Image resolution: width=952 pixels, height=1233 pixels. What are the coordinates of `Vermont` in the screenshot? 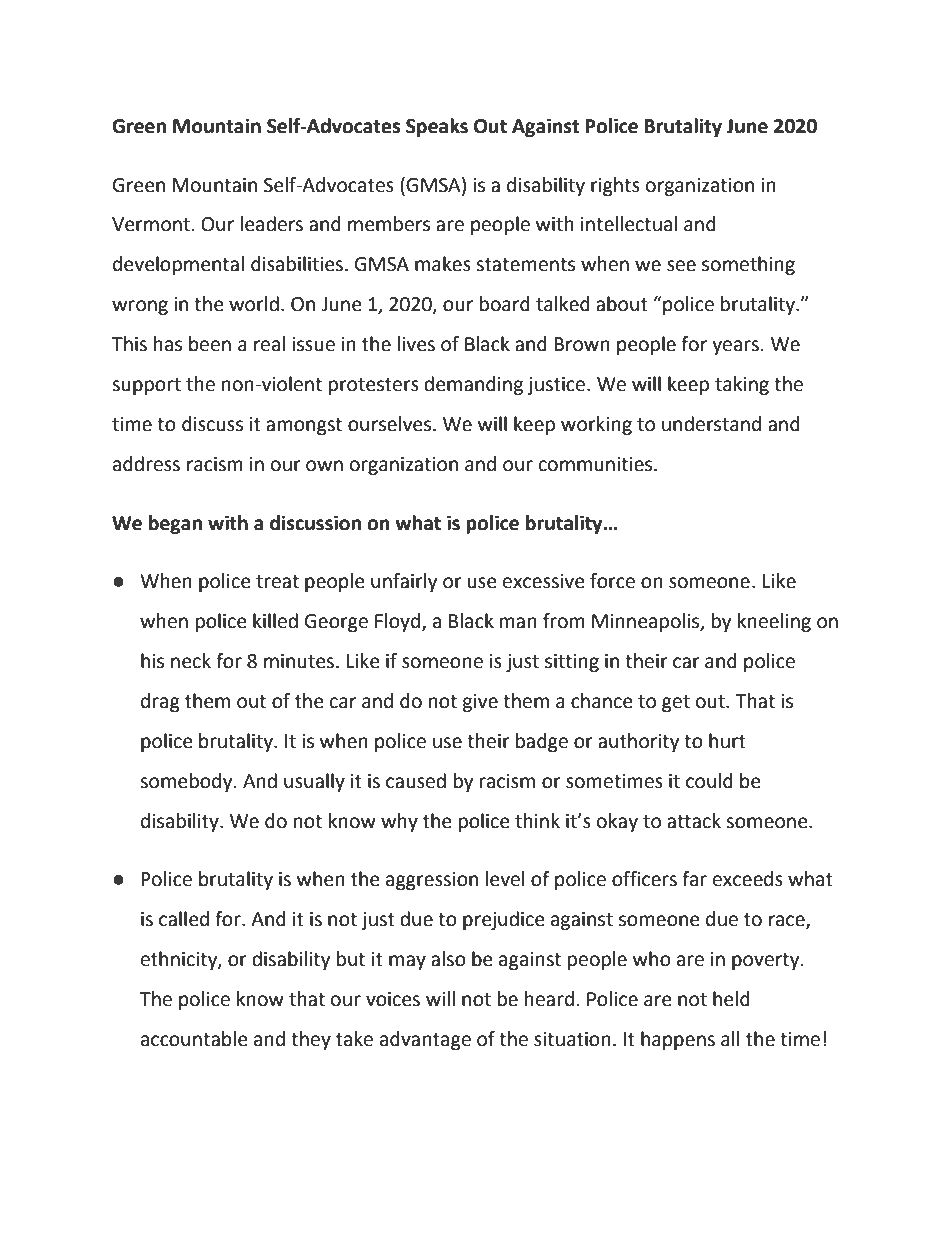 It's located at (151, 224).
